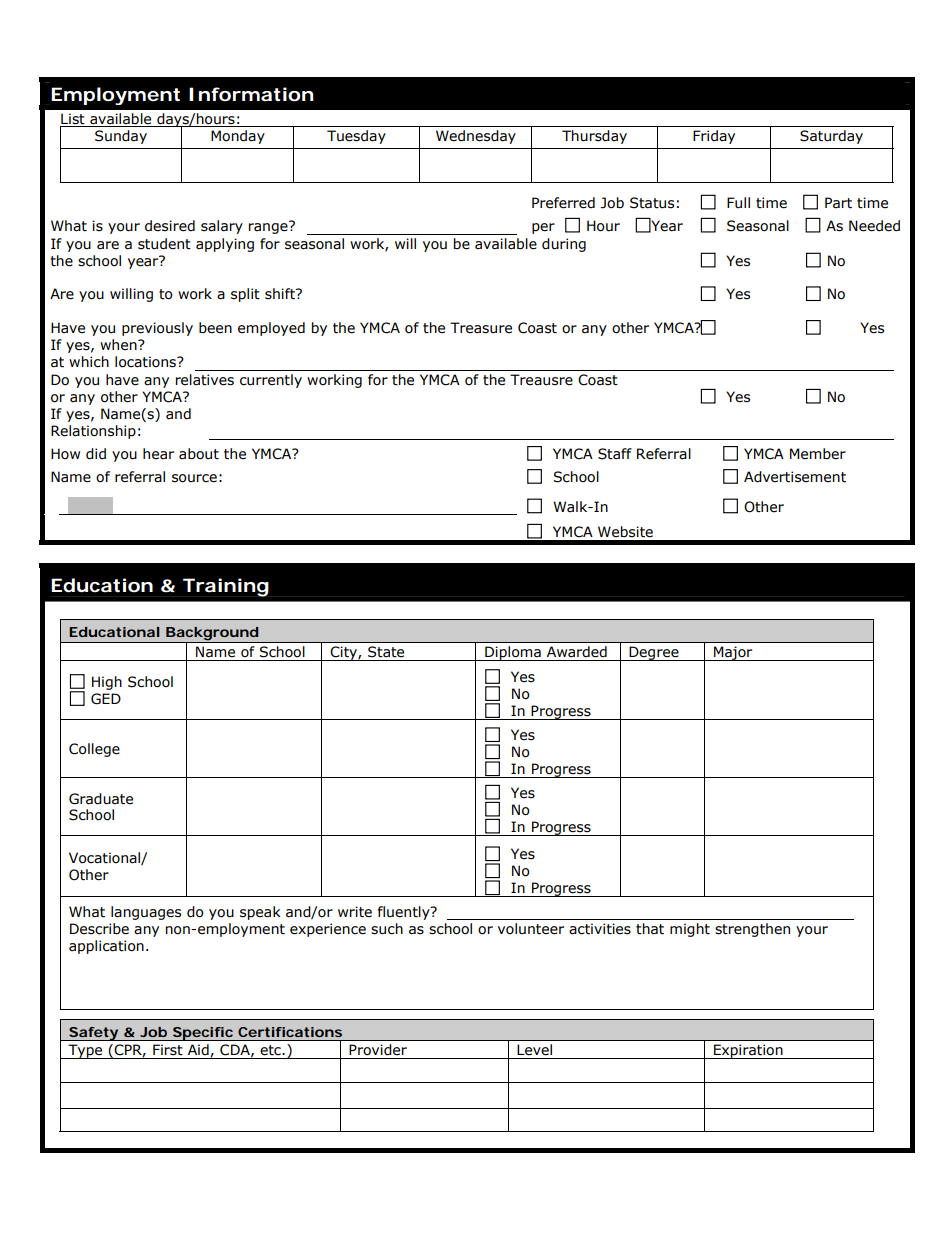  Describe the element at coordinates (733, 653) in the screenshot. I see `Major` at that location.
